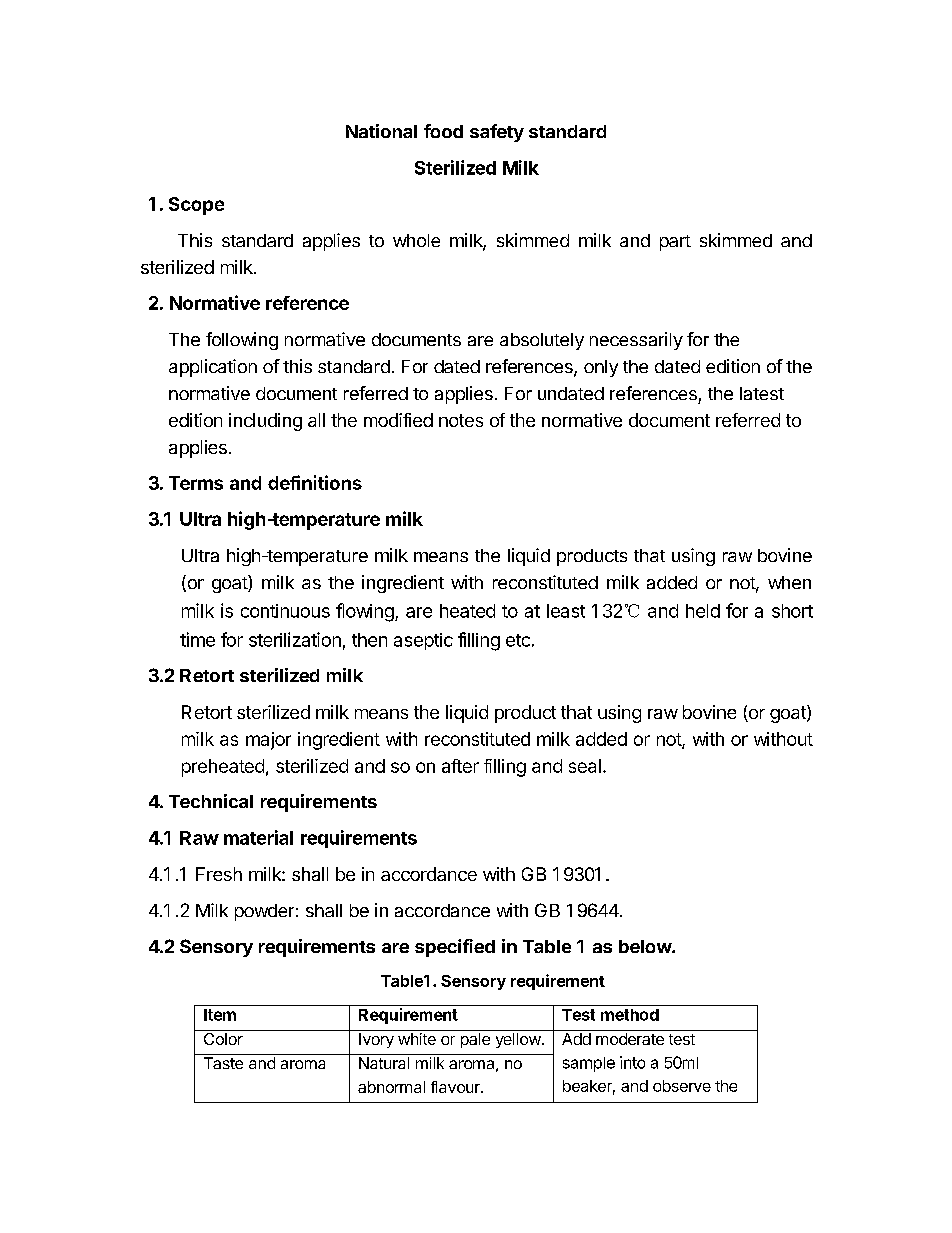  Describe the element at coordinates (675, 243) in the document. I see `part` at that location.
